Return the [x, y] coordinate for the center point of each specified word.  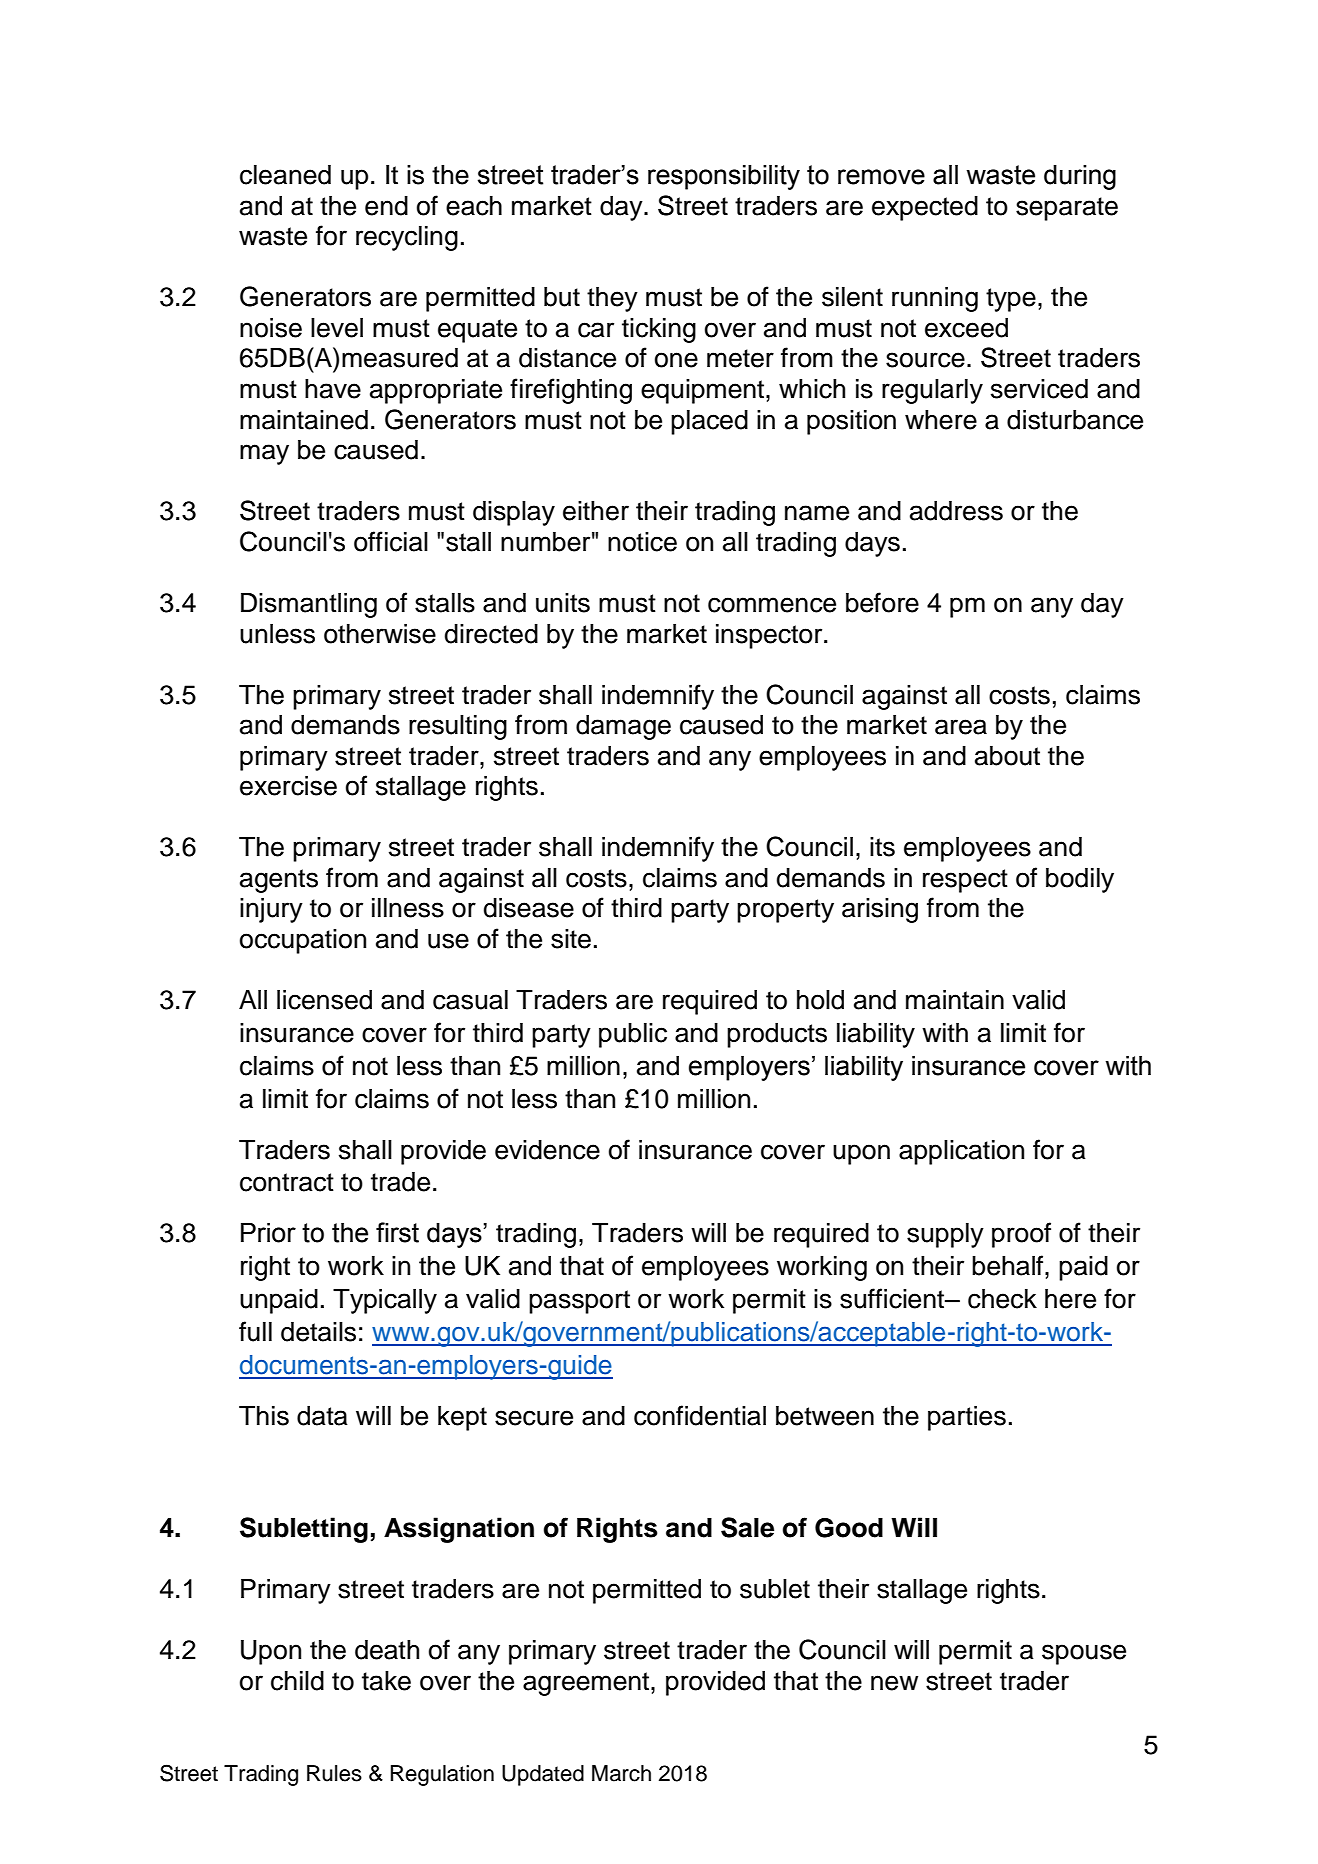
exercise [288, 786]
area [961, 727]
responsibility [724, 177]
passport [579, 1302]
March [621, 1773]
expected [925, 208]
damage [623, 727]
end [386, 206]
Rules [334, 1773]
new [894, 1683]
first [397, 1232]
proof [1021, 1235]
